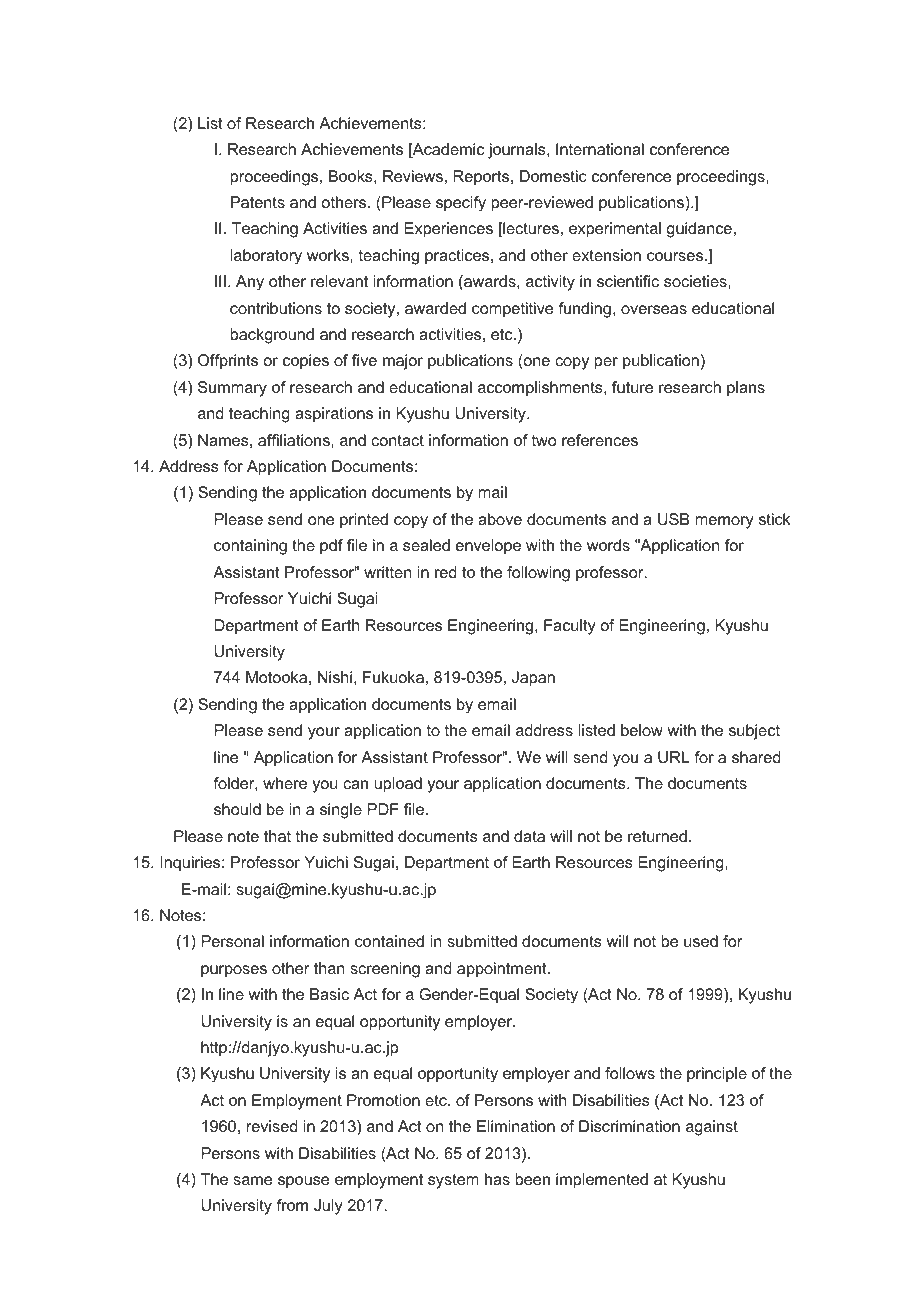 This screenshot has width=924, height=1308. What do you see at coordinates (258, 202) in the screenshot?
I see `Patents` at bounding box center [258, 202].
